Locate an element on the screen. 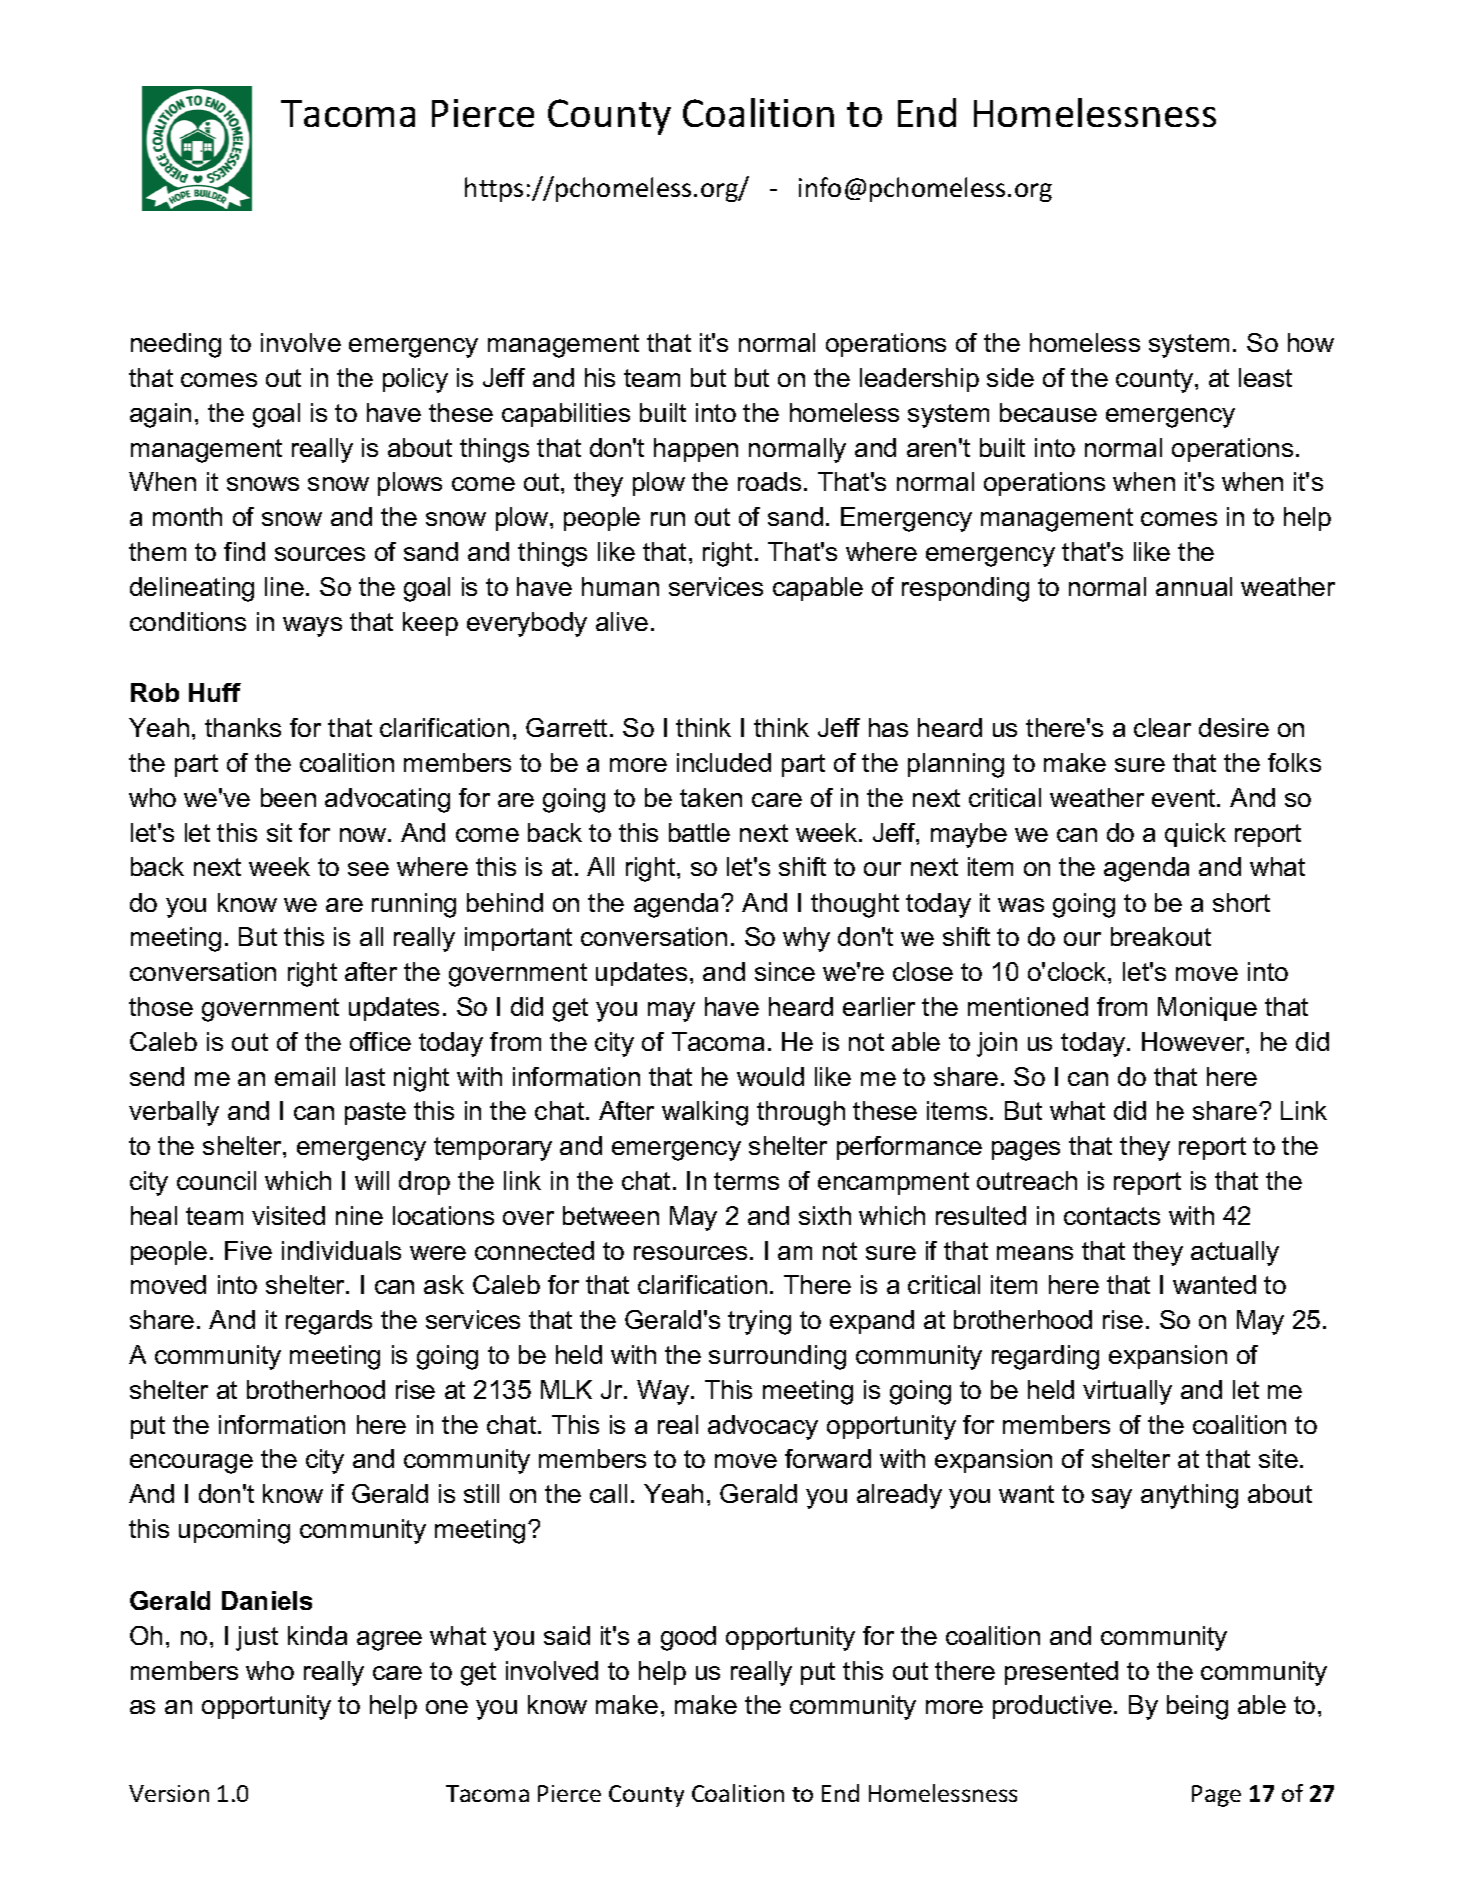 The height and width of the screenshot is (1896, 1465). least is located at coordinates (1265, 377).
